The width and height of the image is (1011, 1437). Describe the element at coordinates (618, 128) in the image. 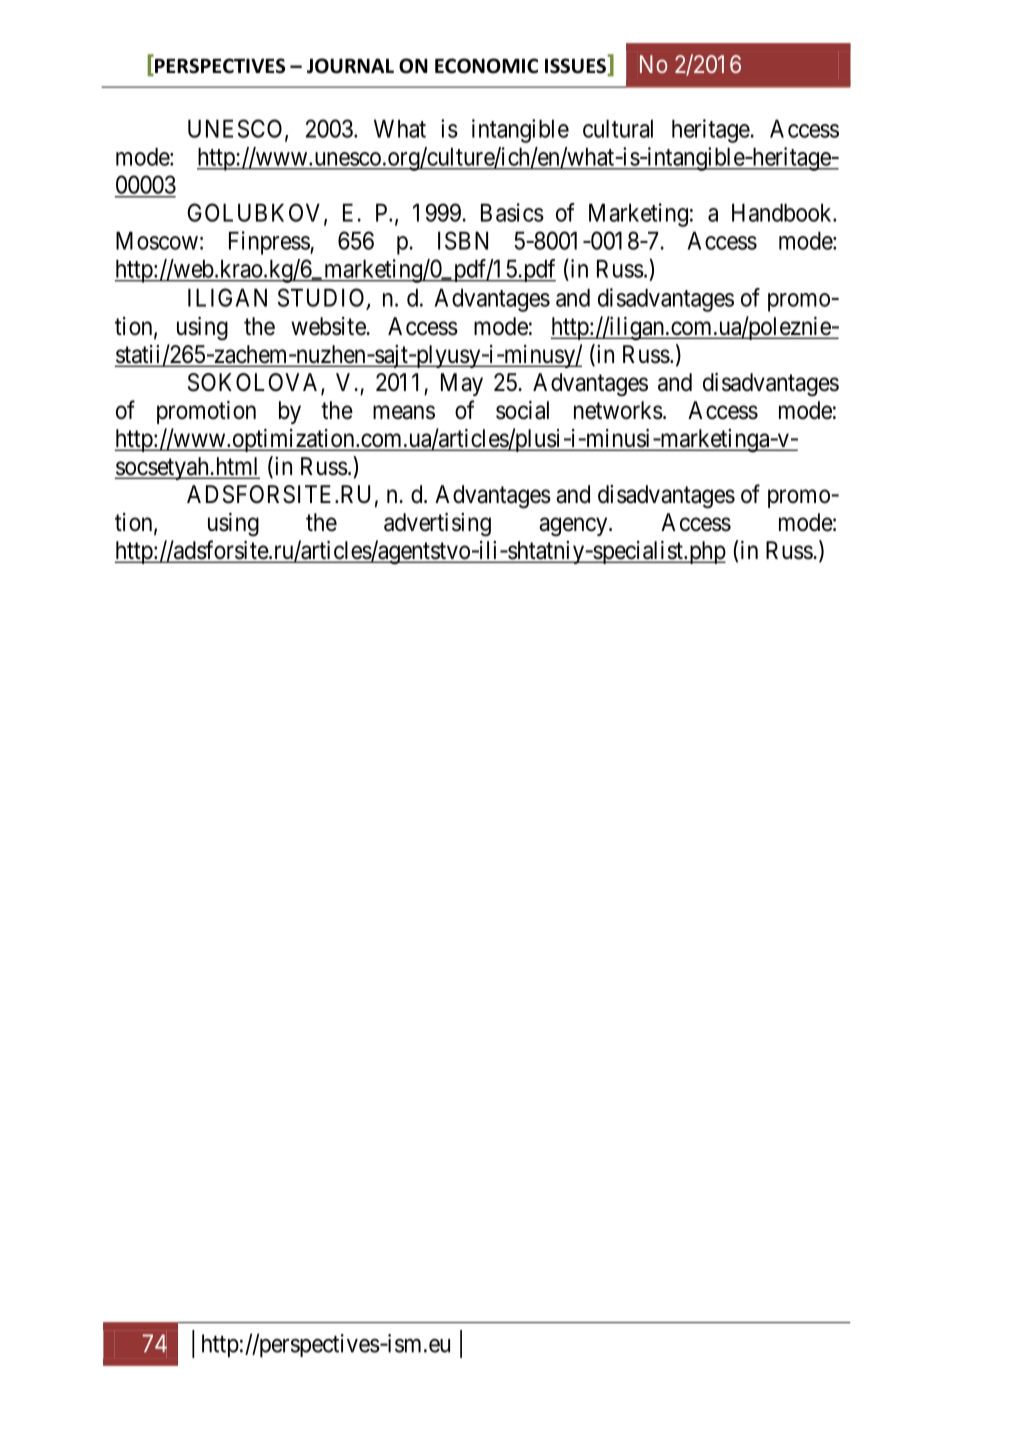

I see `cultural` at that location.
